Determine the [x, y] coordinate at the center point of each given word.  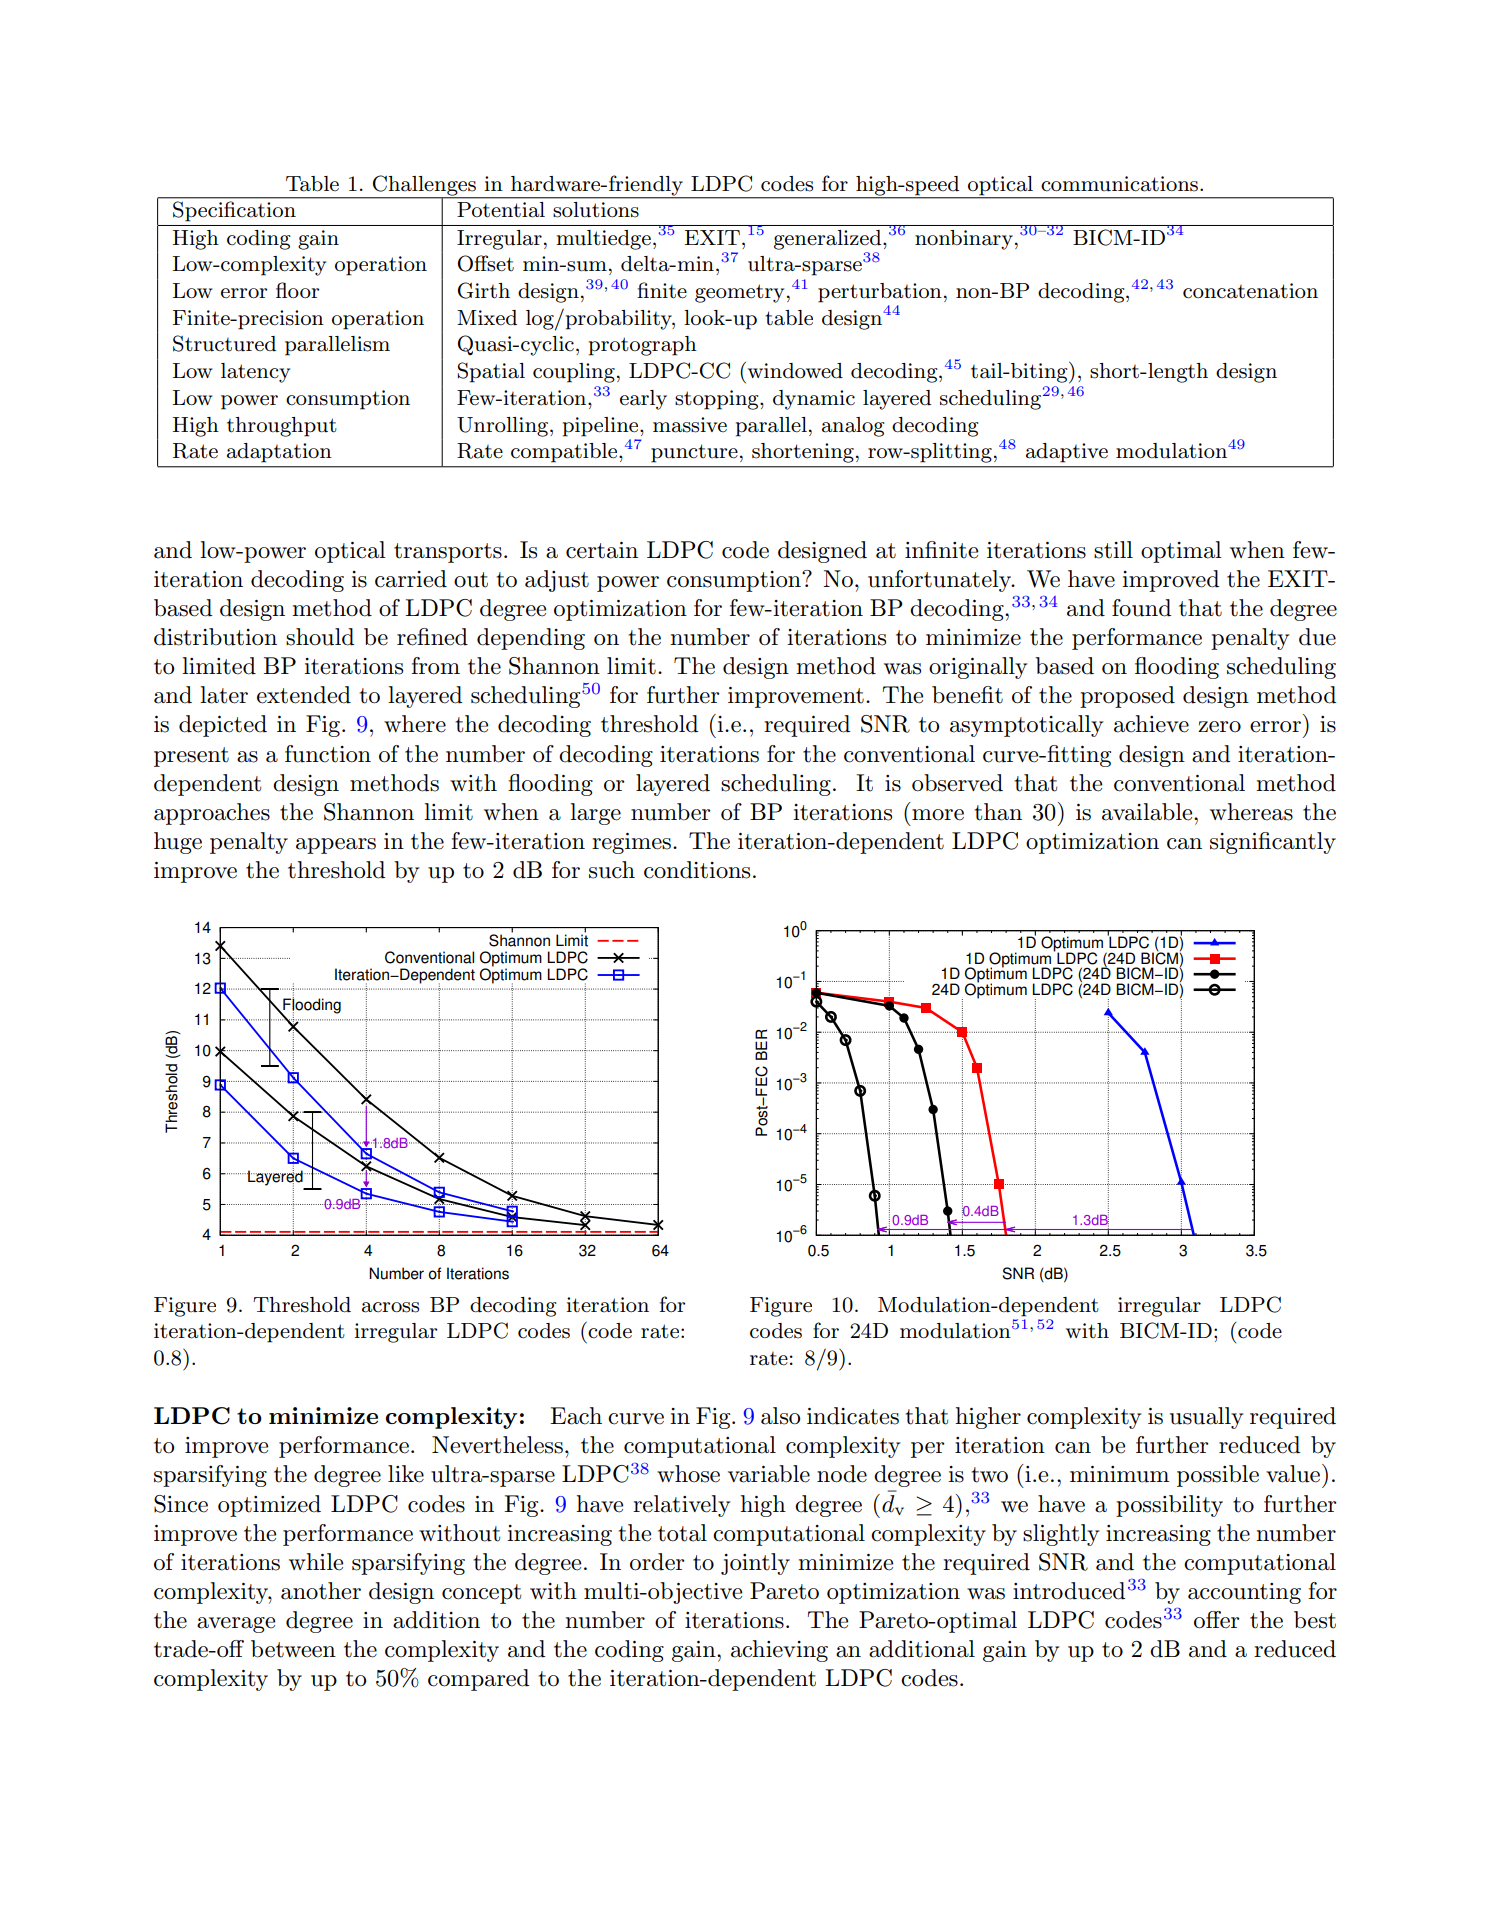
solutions [596, 209]
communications [1119, 184]
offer [1217, 1620]
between [293, 1649]
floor [298, 290]
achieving [779, 1651]
